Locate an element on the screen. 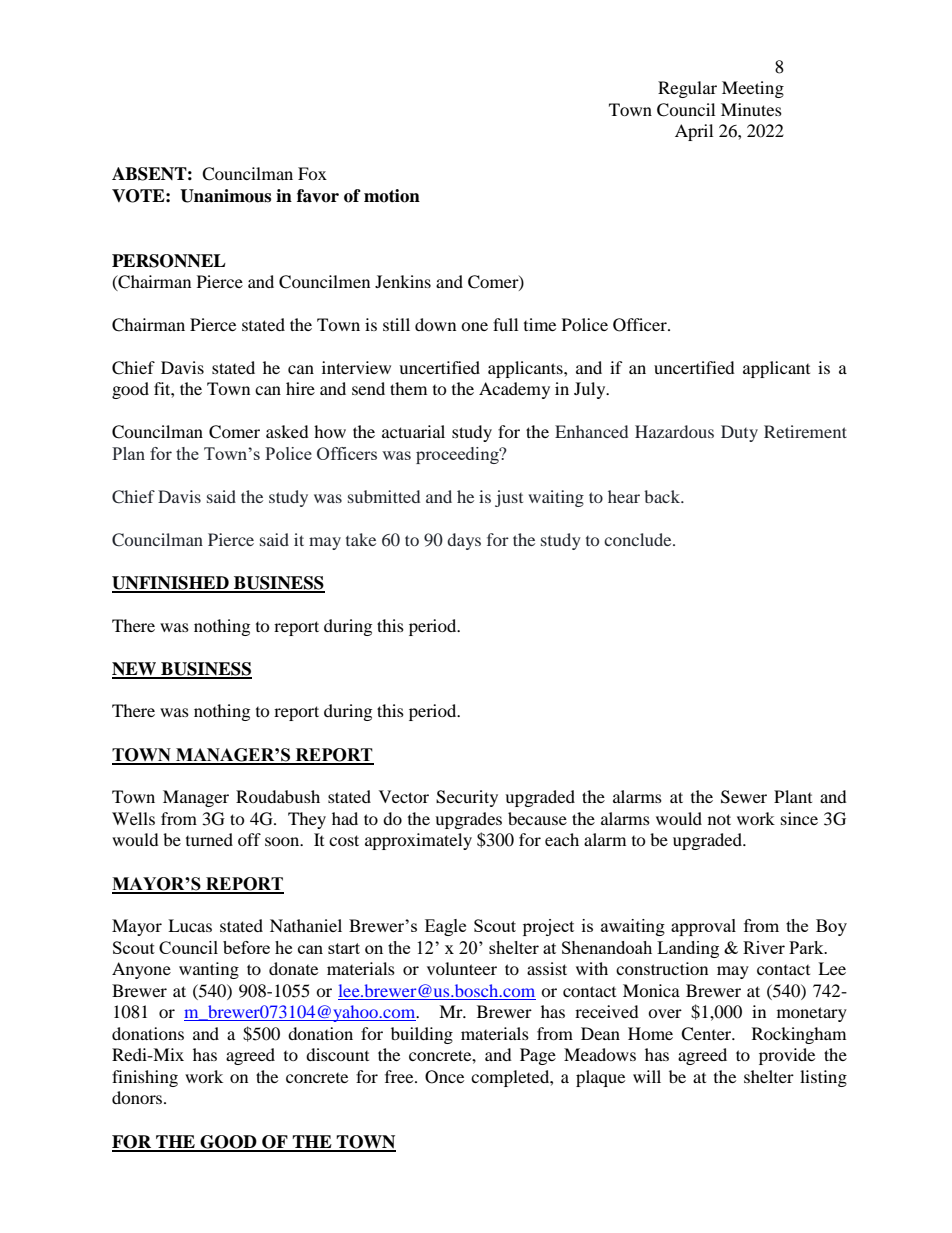 This screenshot has height=1233, width=952. motion is located at coordinates (392, 196).
